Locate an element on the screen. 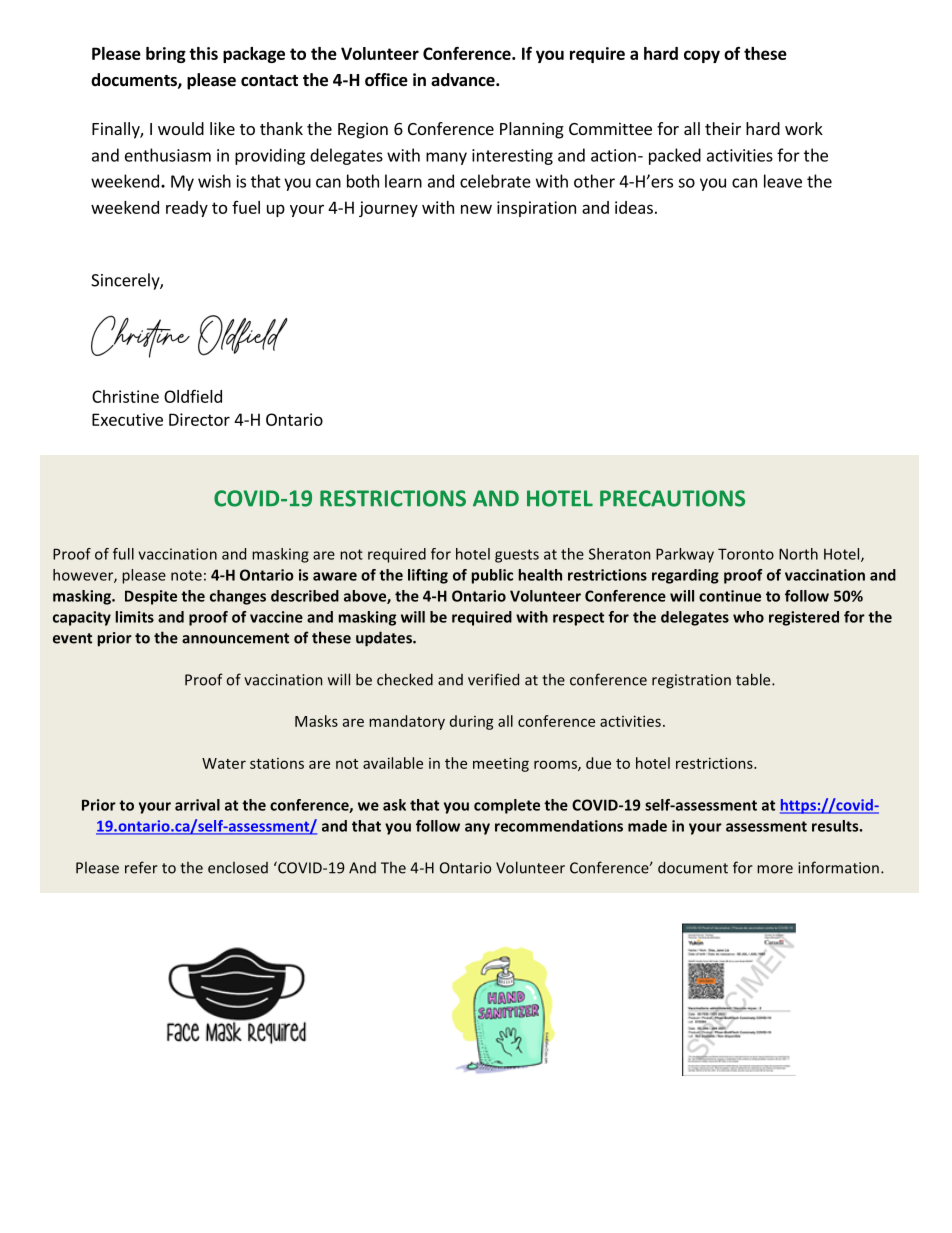  complete is located at coordinates (507, 806).
